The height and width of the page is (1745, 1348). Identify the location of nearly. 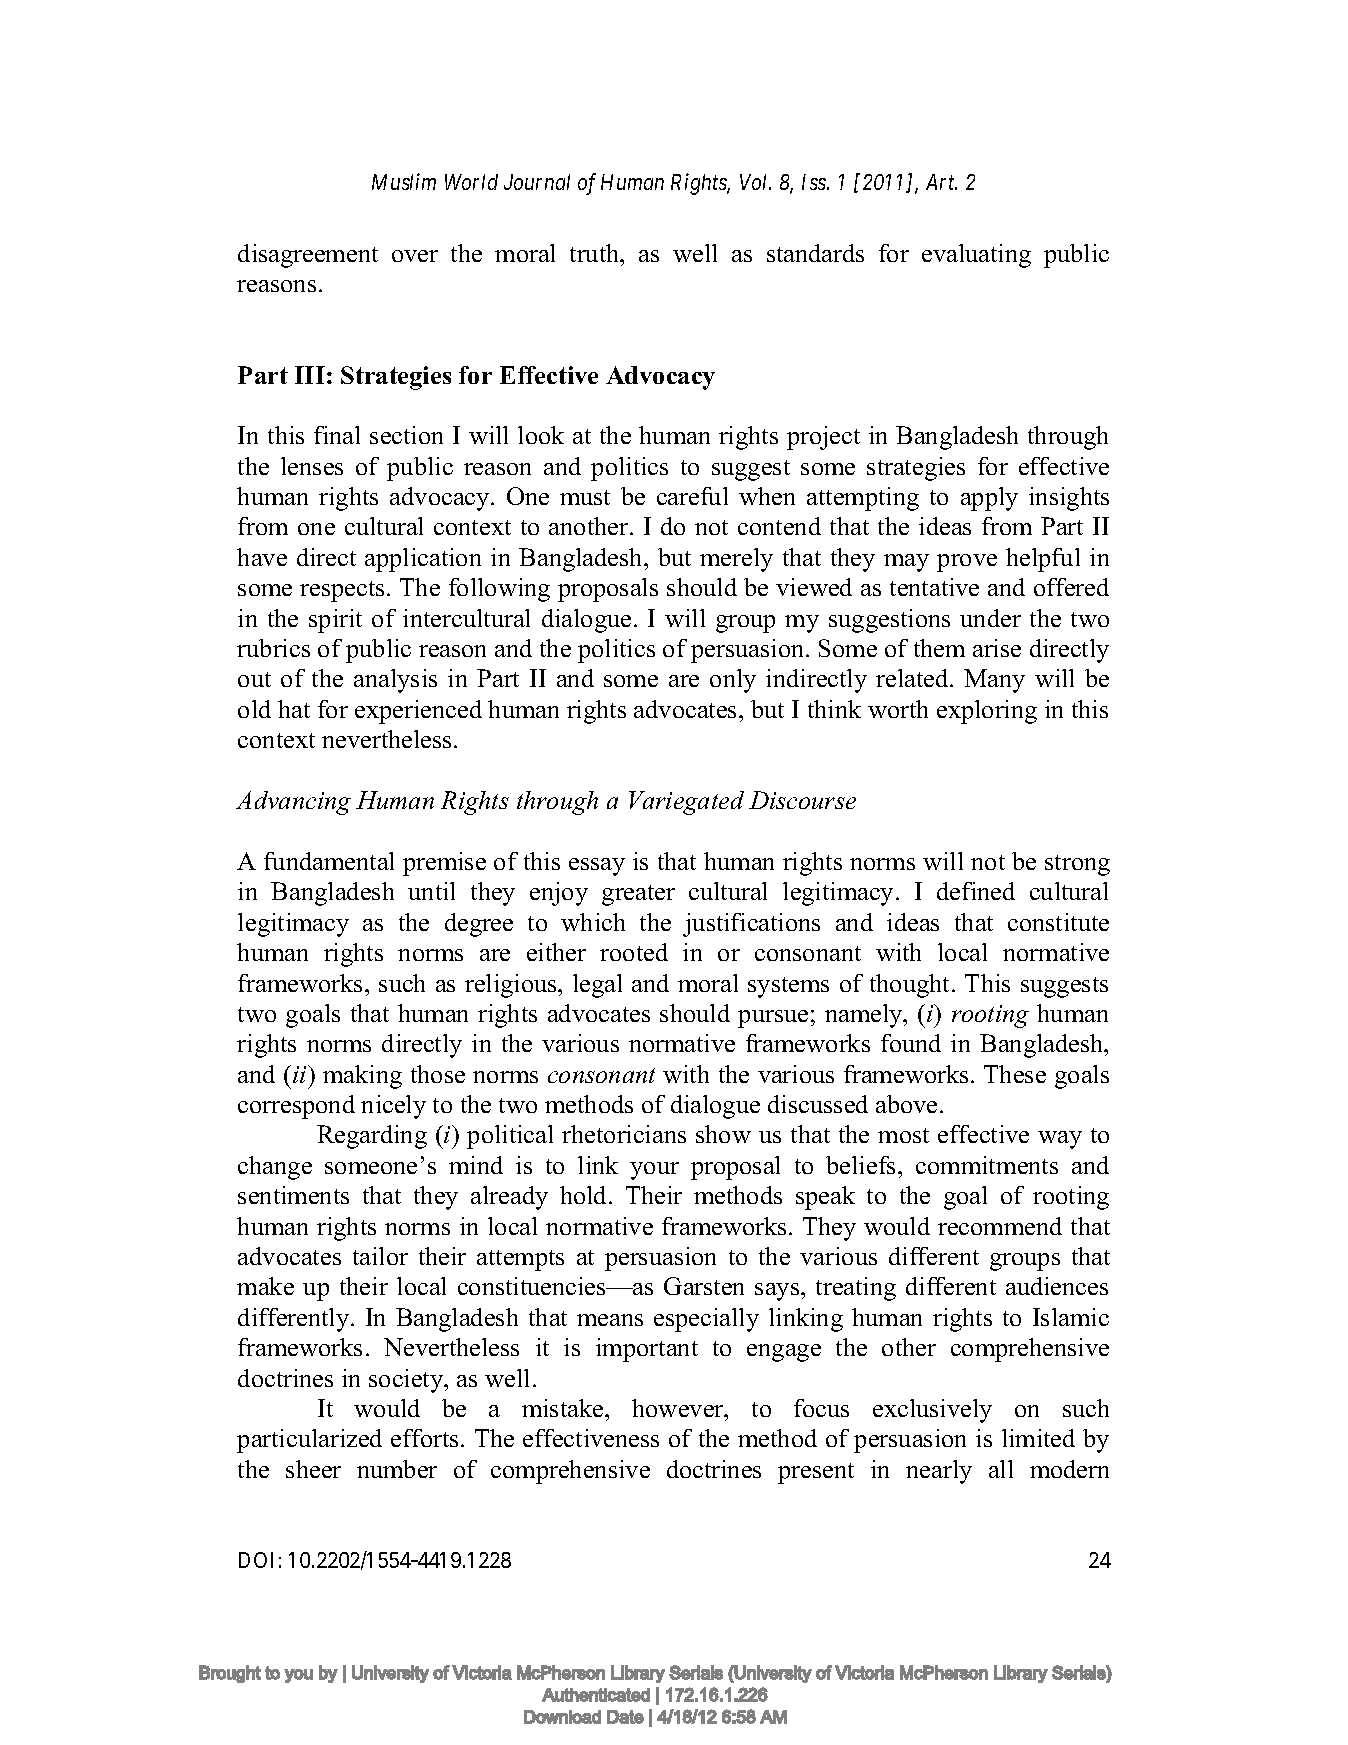
(939, 1472).
